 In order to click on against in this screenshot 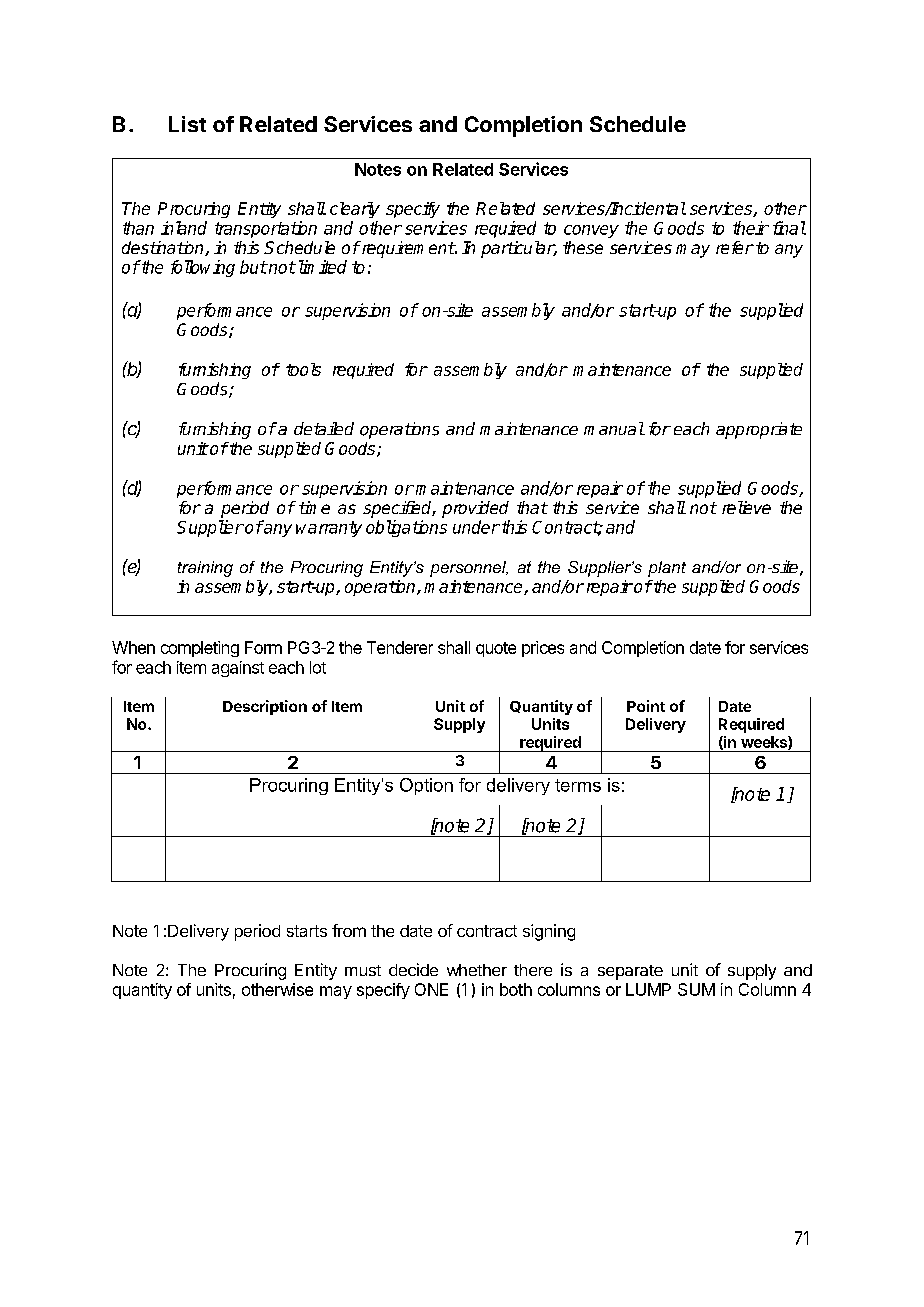, I will do `click(238, 669)`.
